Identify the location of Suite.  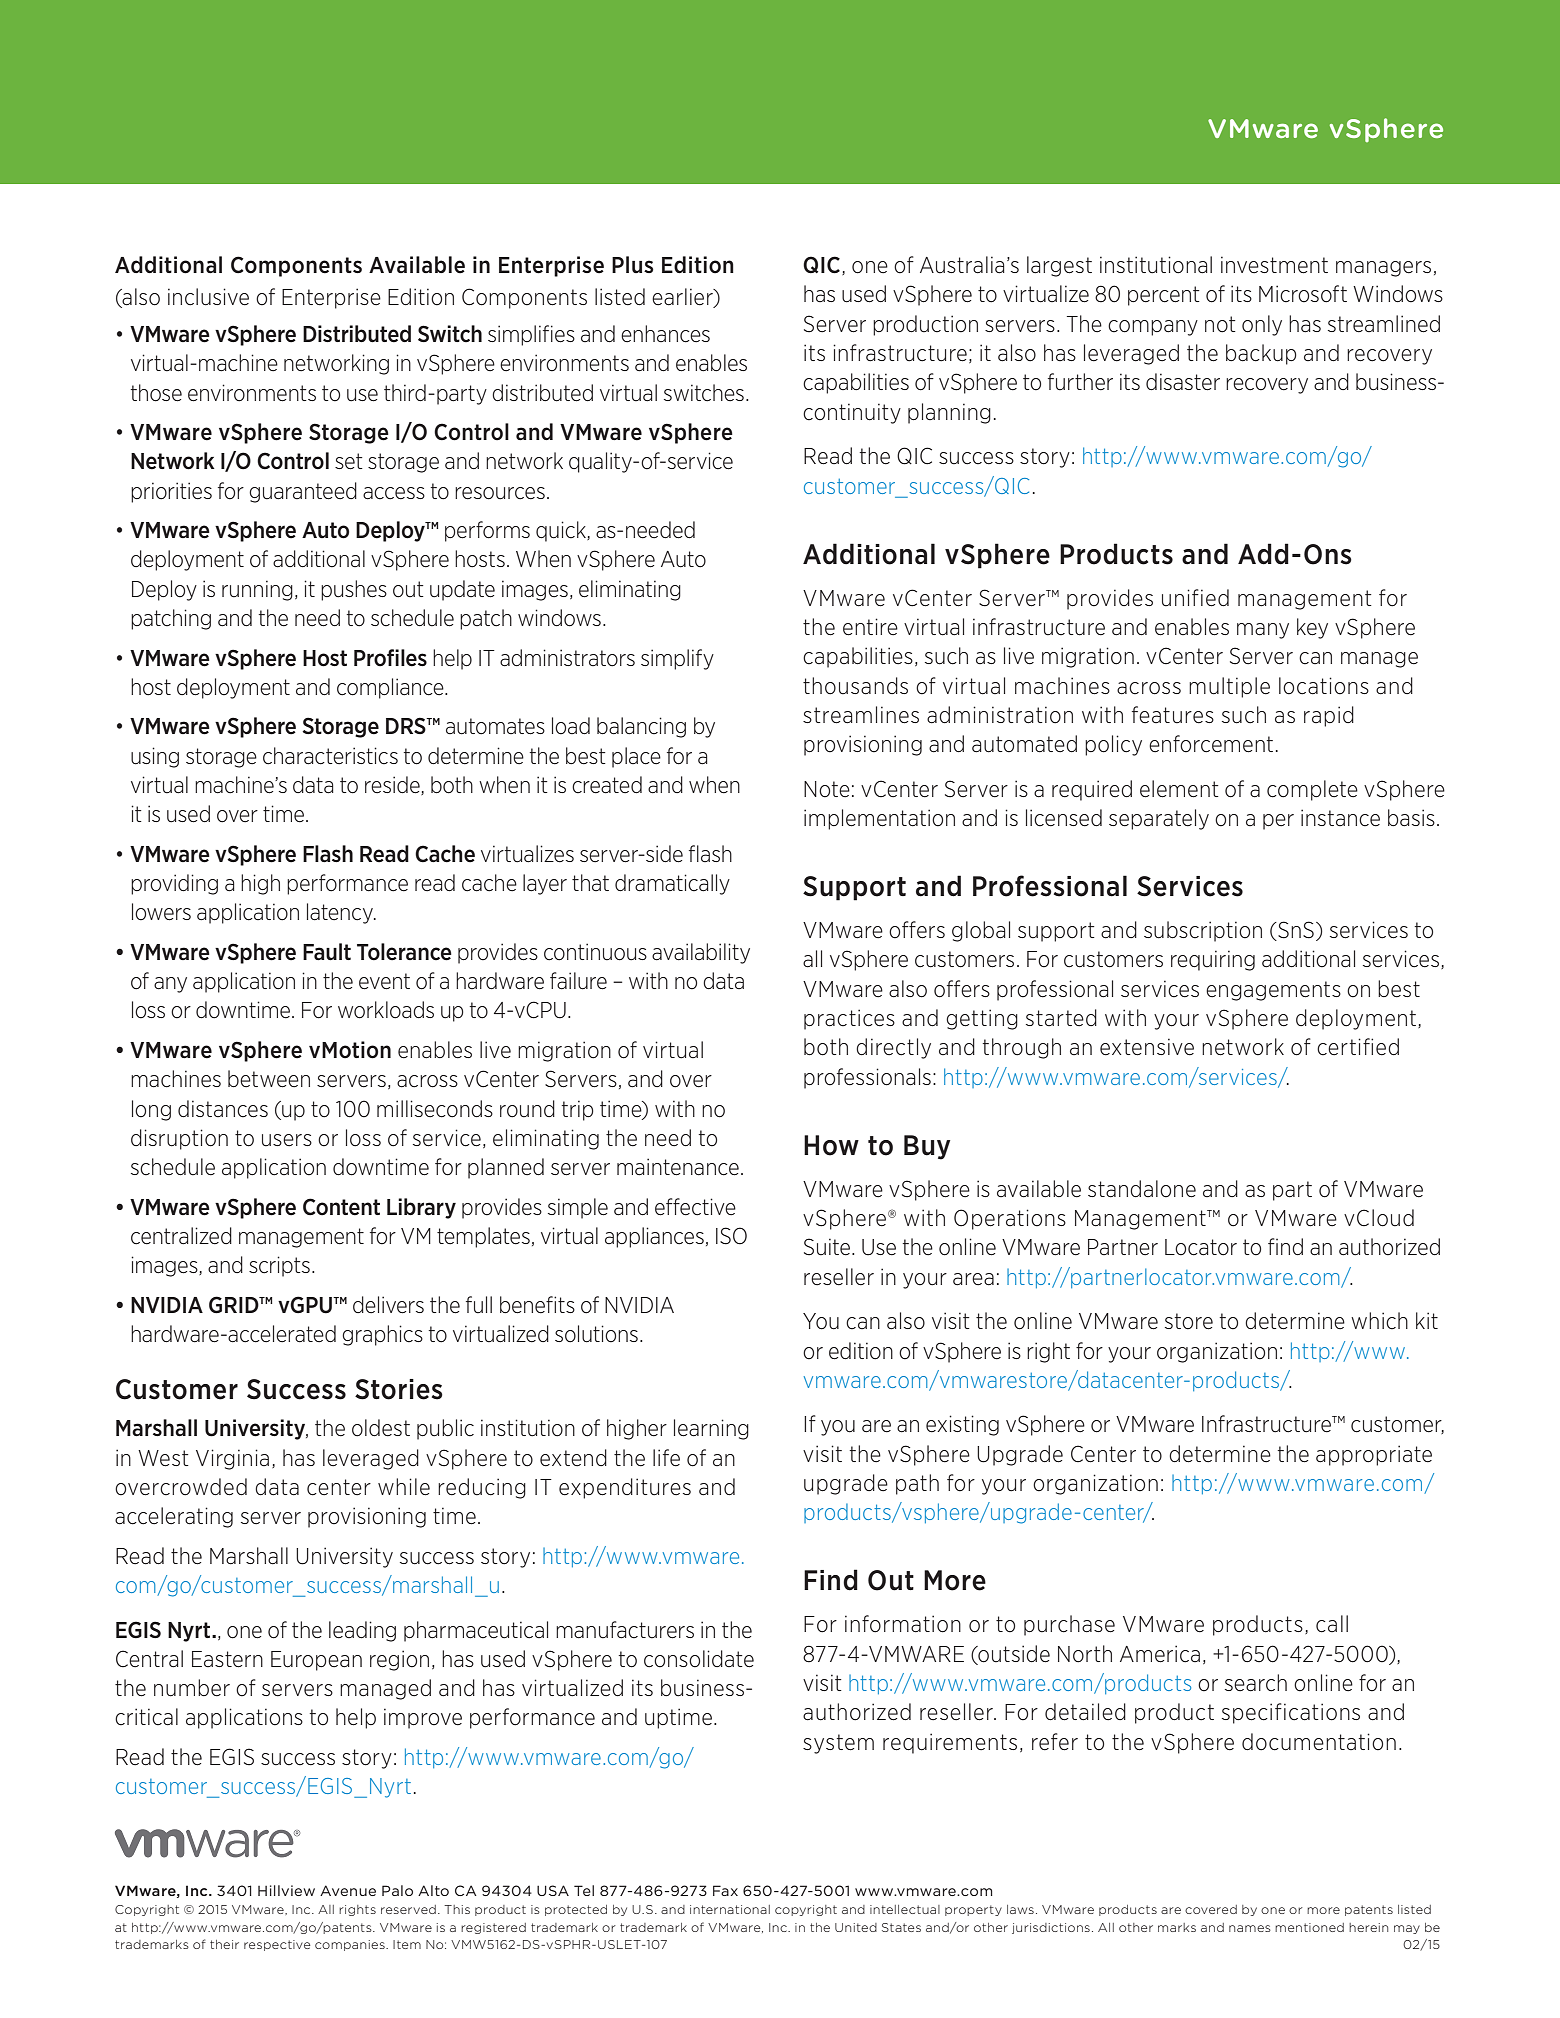
(828, 1247).
